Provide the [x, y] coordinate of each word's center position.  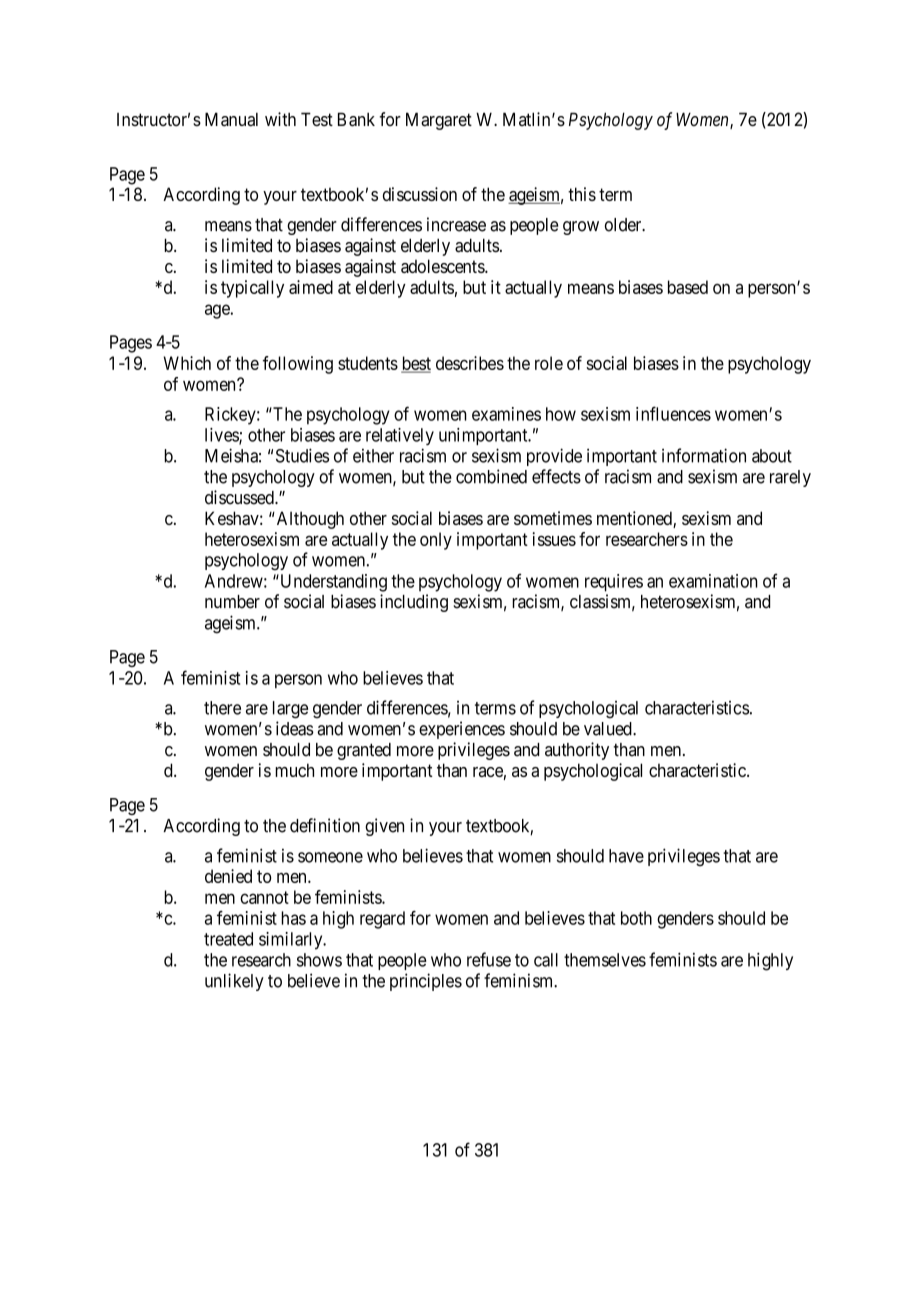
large [290, 710]
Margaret [439, 121]
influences [673, 413]
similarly [292, 941]
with [280, 119]
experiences [462, 730]
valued [609, 729]
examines [506, 414]
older [624, 225]
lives [222, 436]
